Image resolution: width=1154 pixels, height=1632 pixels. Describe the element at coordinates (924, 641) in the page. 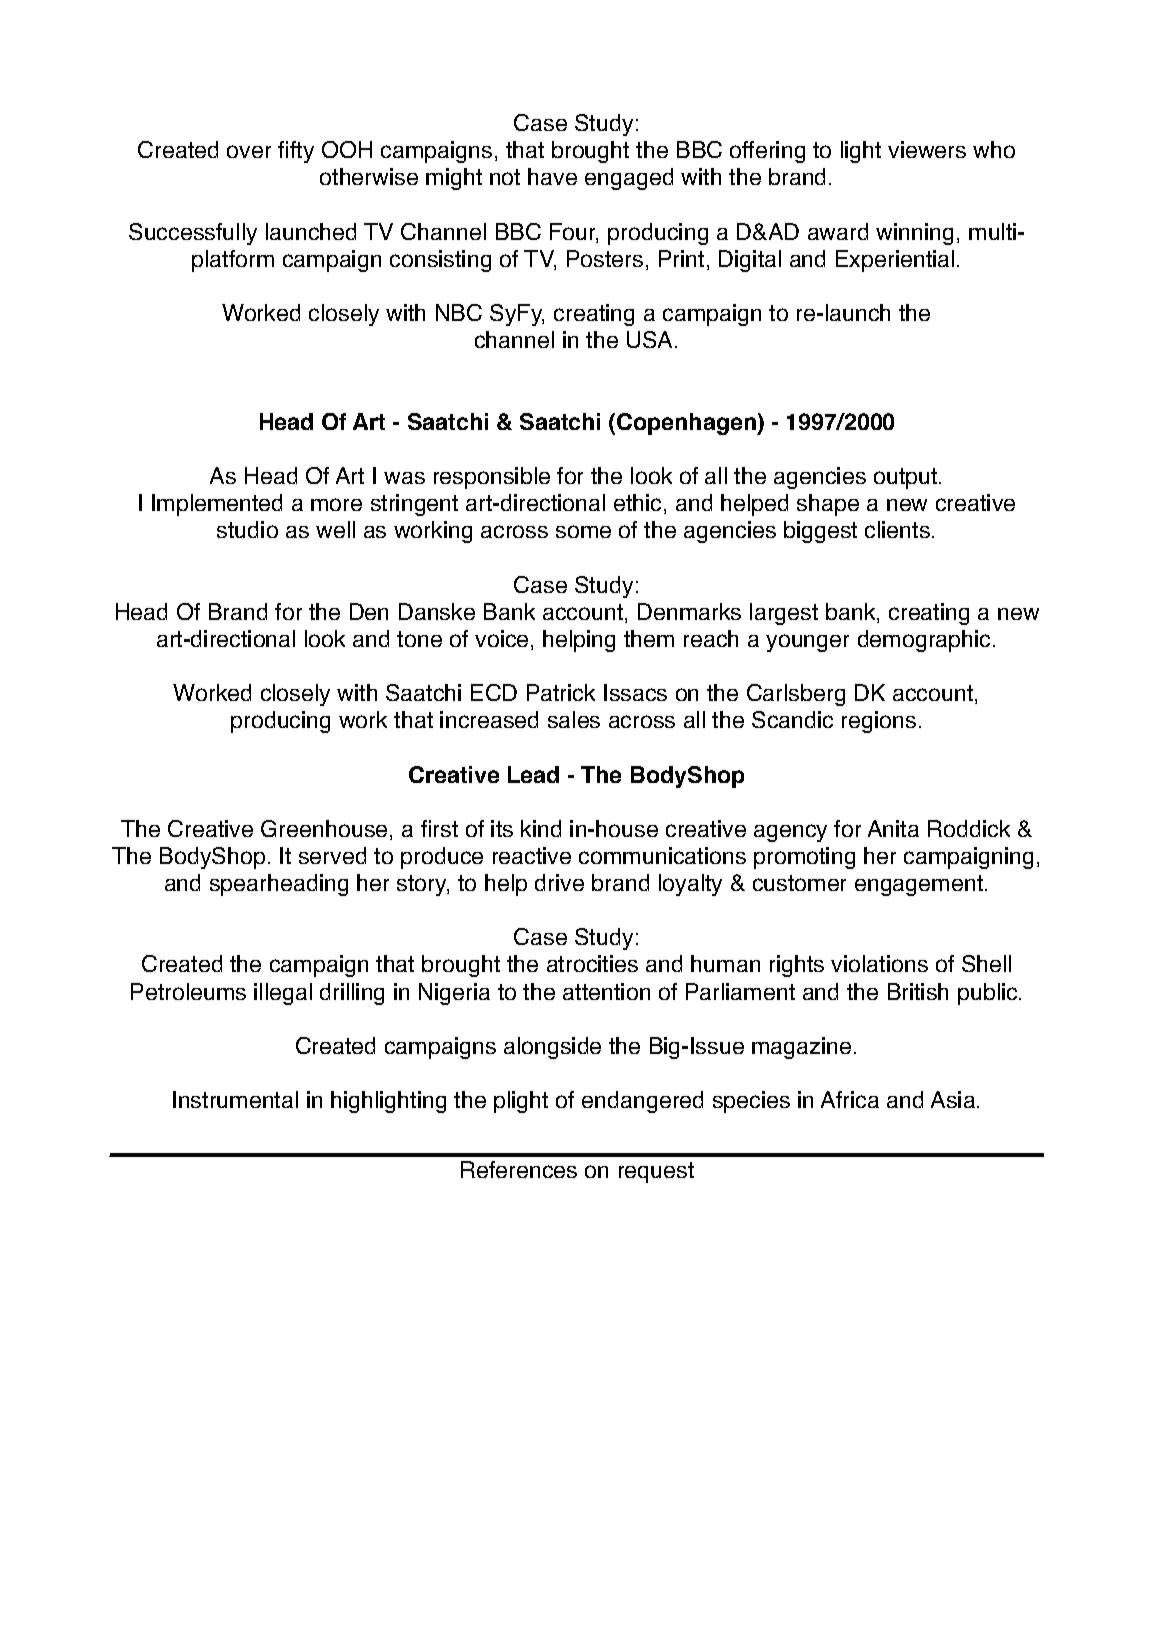

I see `demographic` at that location.
